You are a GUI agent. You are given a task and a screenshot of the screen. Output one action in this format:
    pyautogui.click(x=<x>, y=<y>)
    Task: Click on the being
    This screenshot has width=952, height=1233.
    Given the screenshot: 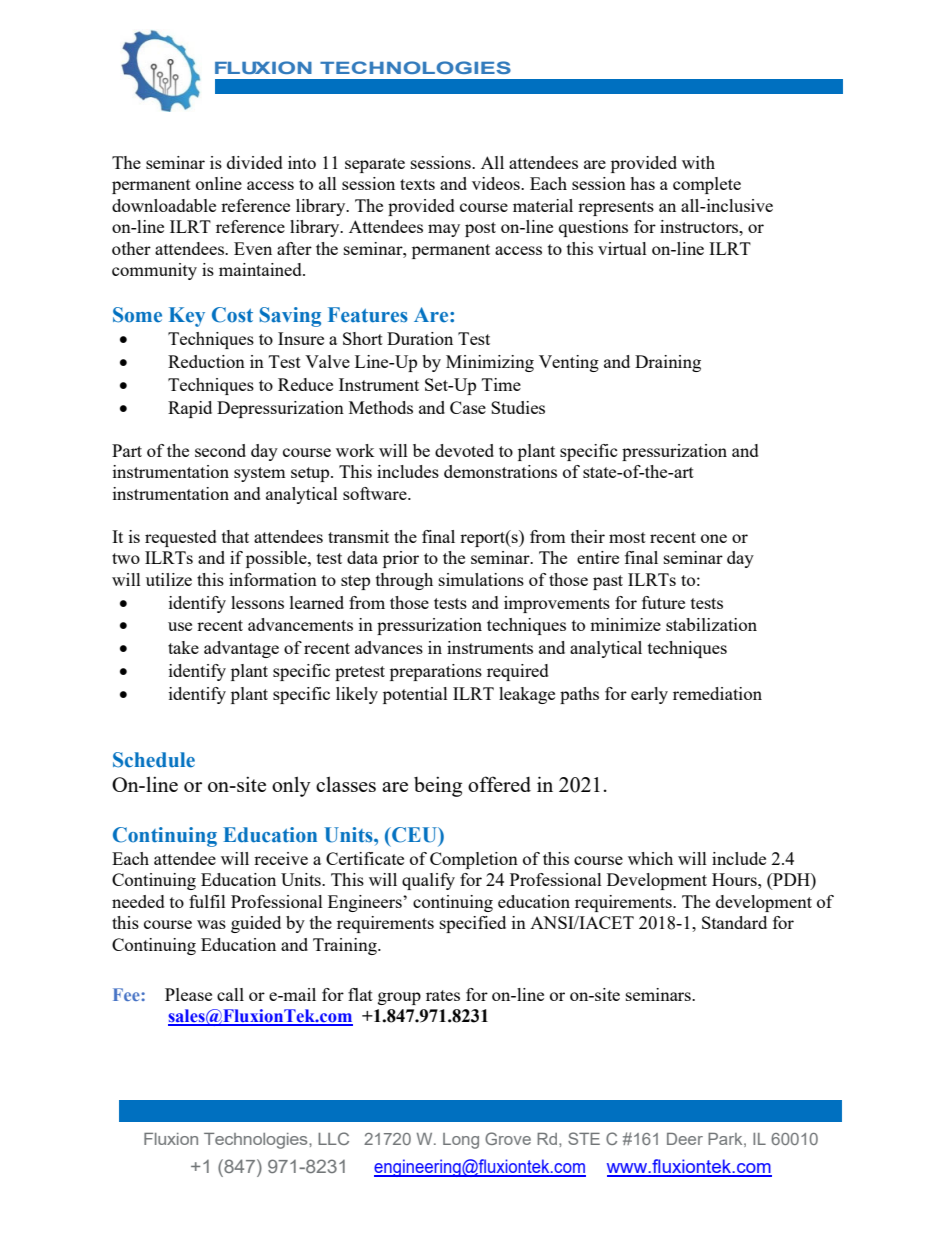 What is the action you would take?
    pyautogui.click(x=438, y=786)
